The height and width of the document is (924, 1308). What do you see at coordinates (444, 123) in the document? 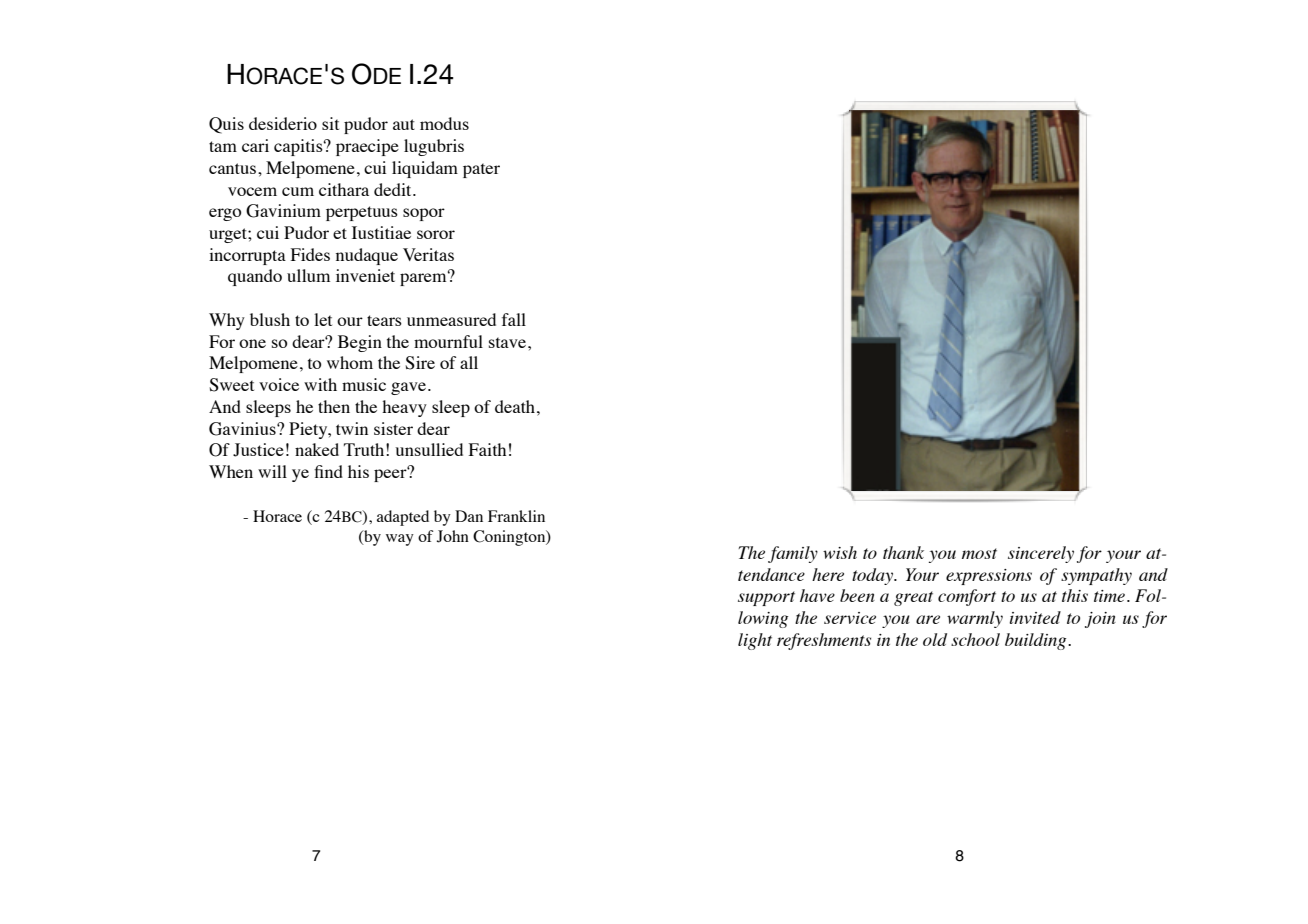
I see `modus` at bounding box center [444, 123].
